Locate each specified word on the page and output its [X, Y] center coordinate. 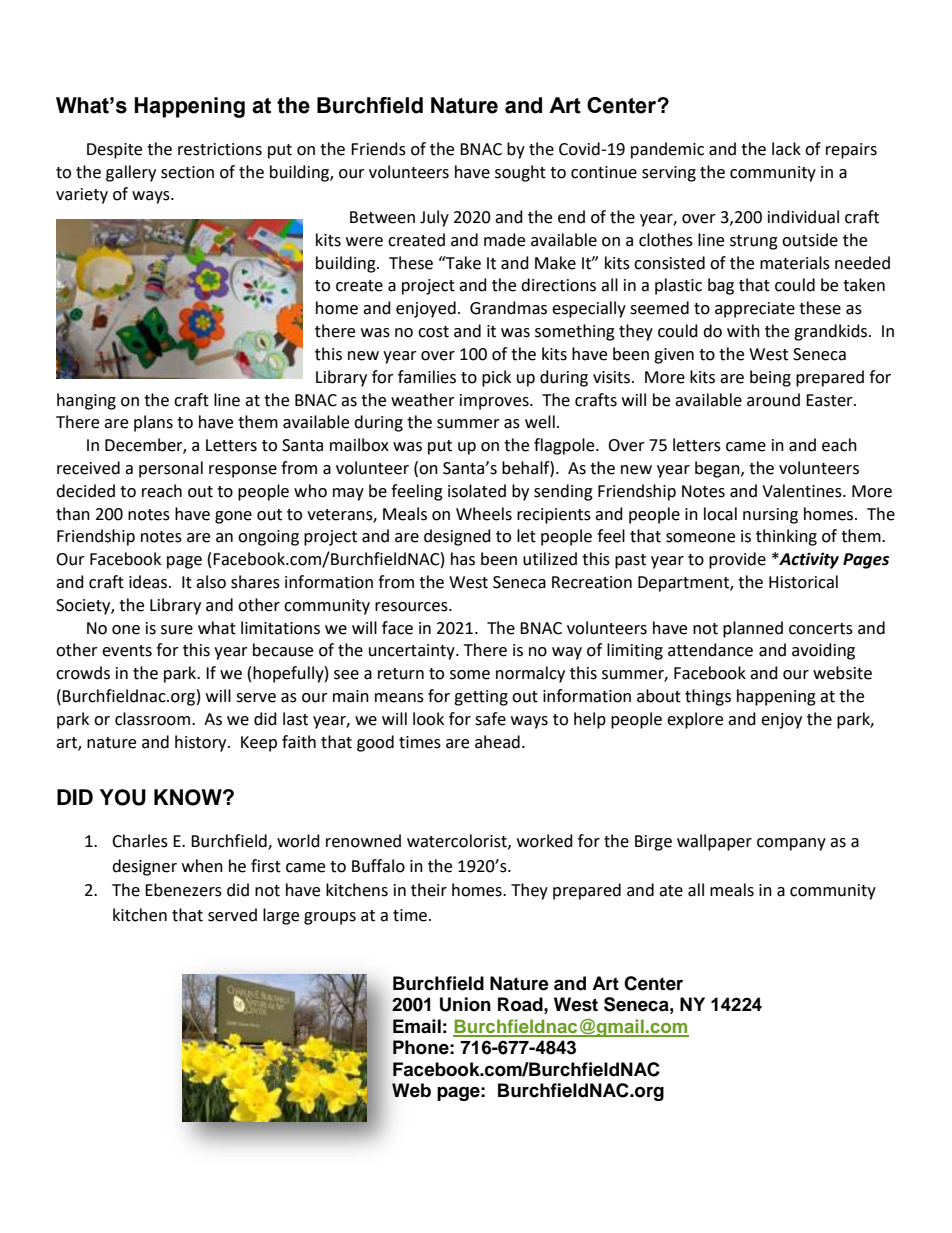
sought [520, 173]
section [187, 172]
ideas [149, 582]
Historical [803, 582]
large [281, 916]
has [463, 559]
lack [786, 149]
